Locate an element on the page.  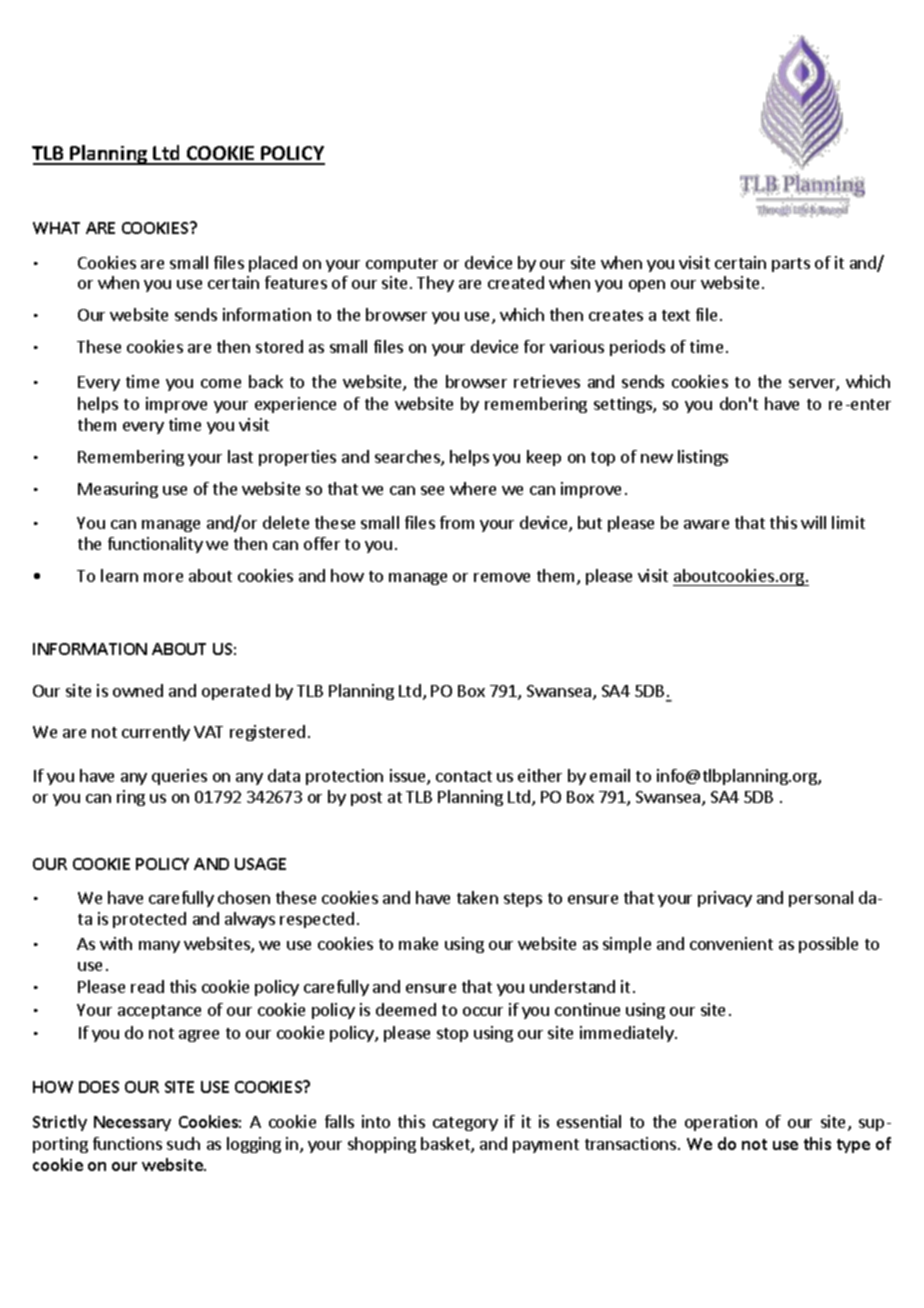
listings is located at coordinates (703, 458).
